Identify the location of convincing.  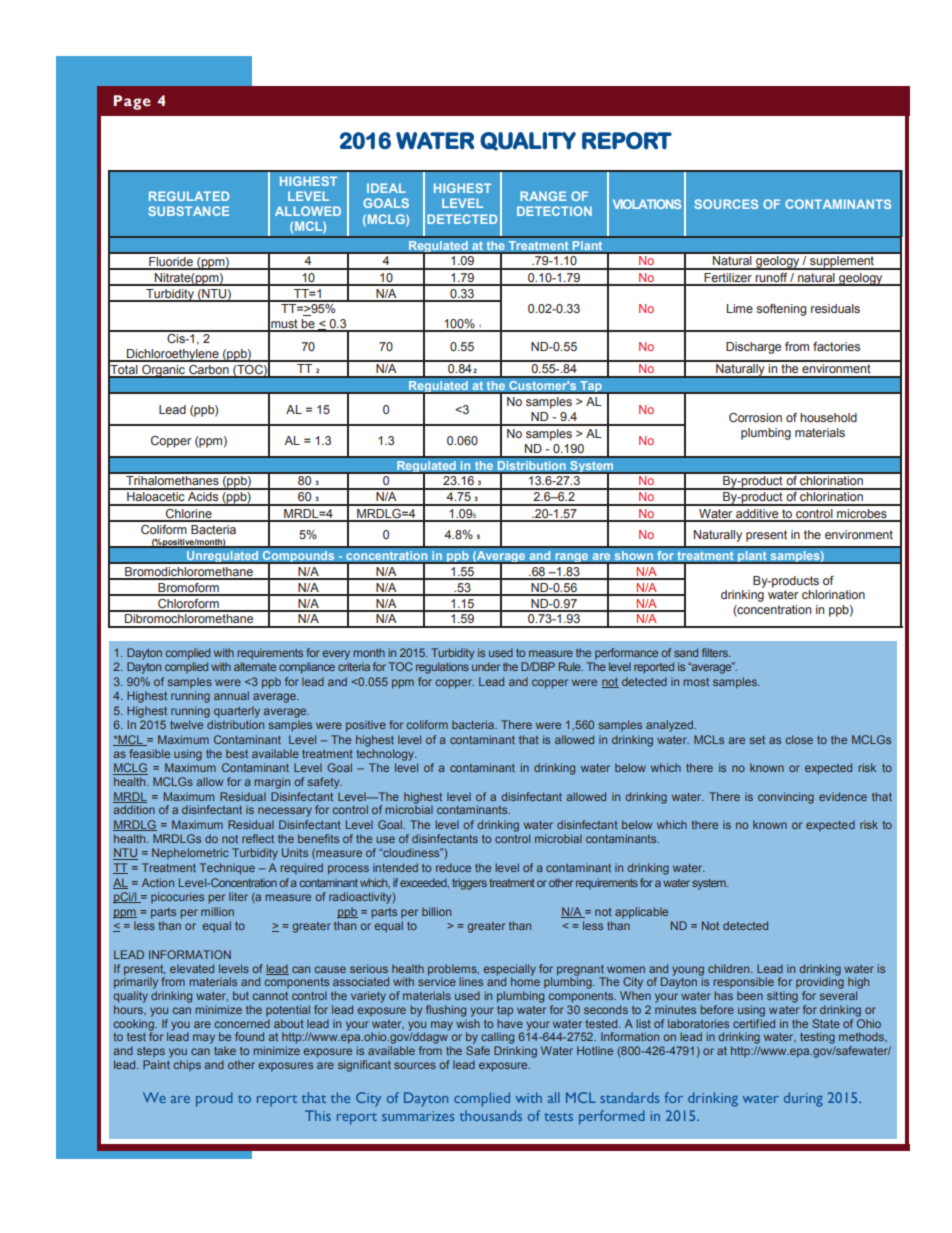
(786, 798).
